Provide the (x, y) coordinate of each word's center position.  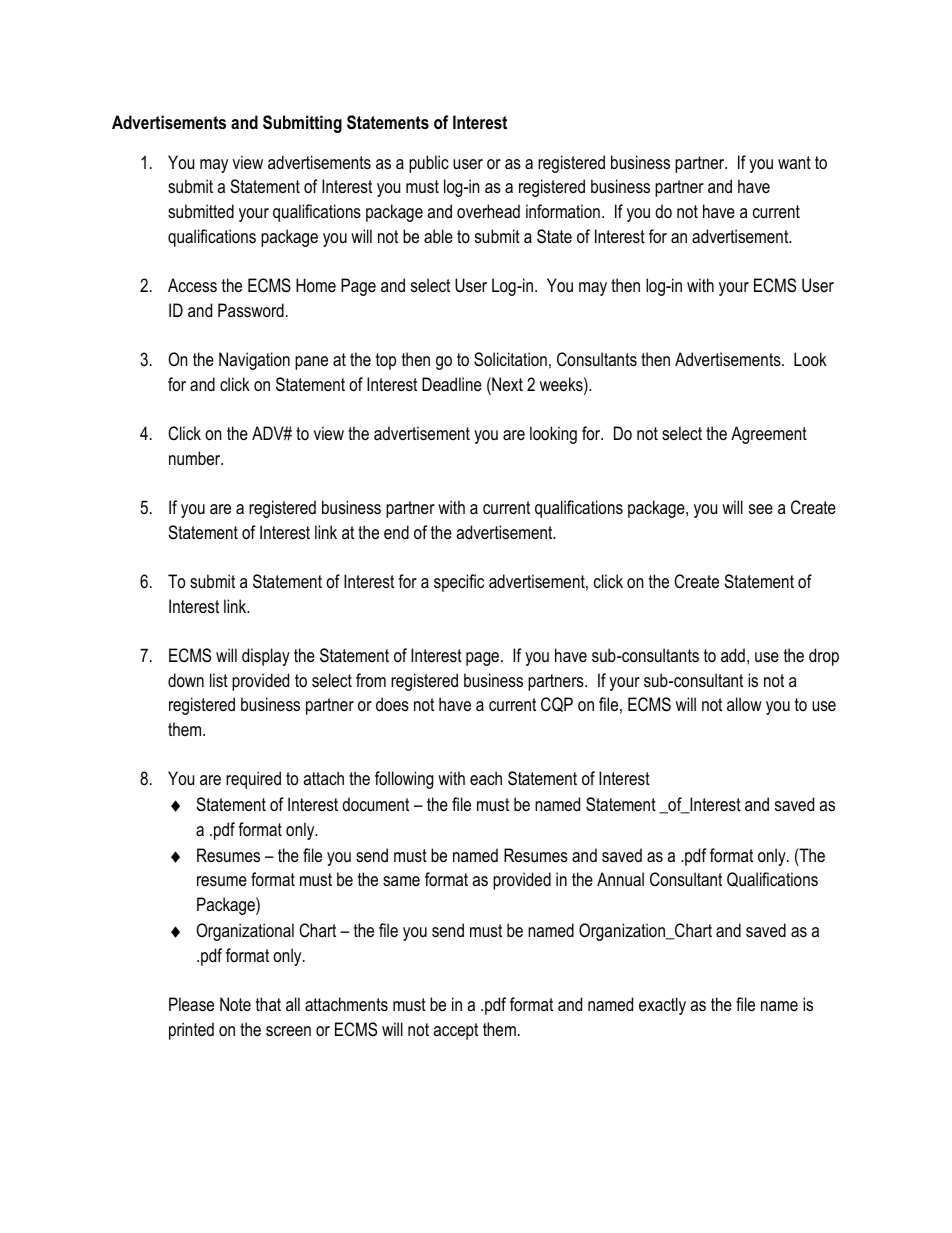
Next (506, 384)
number (196, 458)
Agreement (769, 435)
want (794, 162)
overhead (488, 211)
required (253, 780)
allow (744, 704)
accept (455, 1031)
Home (316, 285)
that (268, 1004)
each (486, 778)
